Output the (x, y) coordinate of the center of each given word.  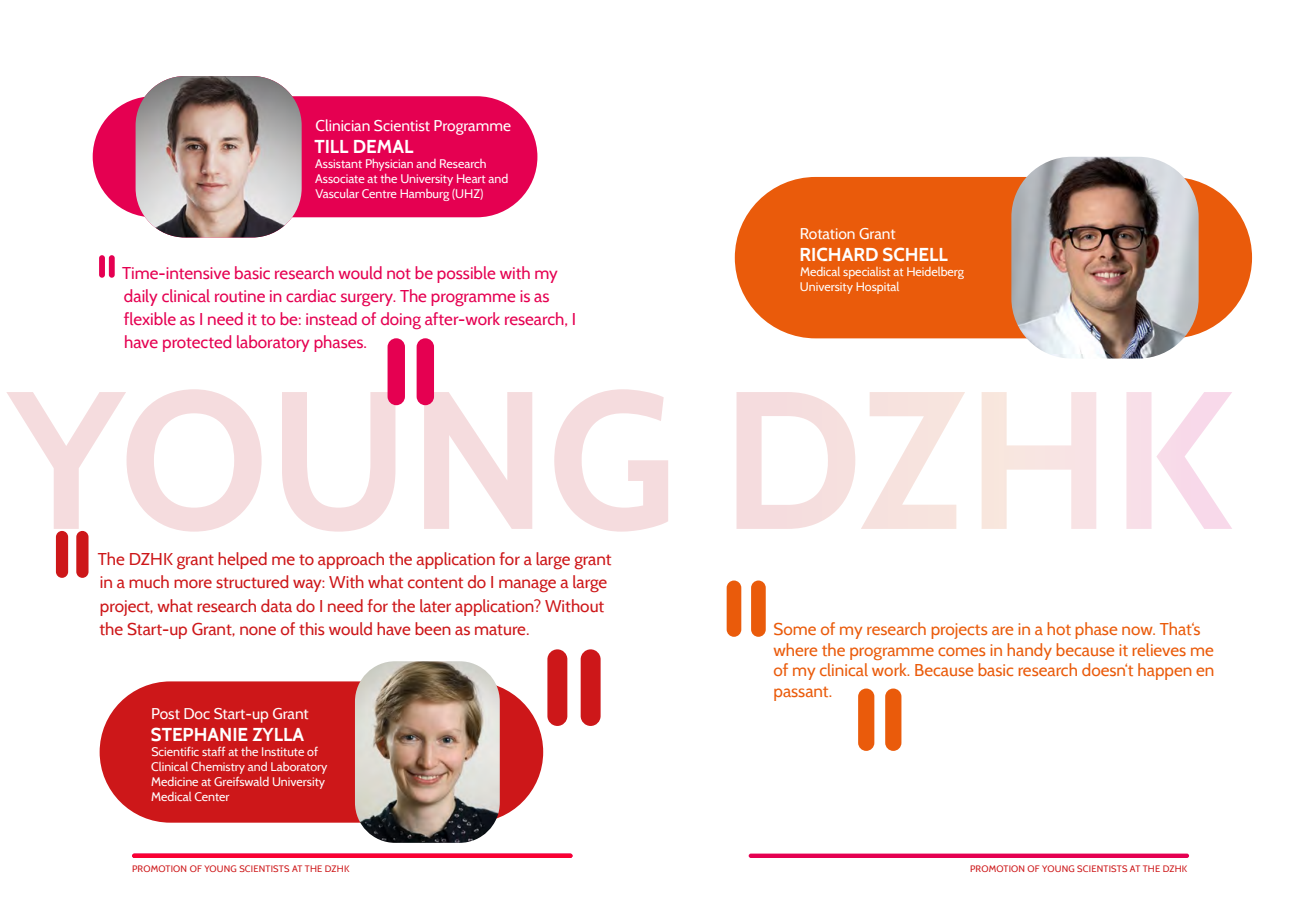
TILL (331, 146)
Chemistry (218, 768)
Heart (471, 178)
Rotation (828, 233)
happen (1164, 671)
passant (802, 694)
